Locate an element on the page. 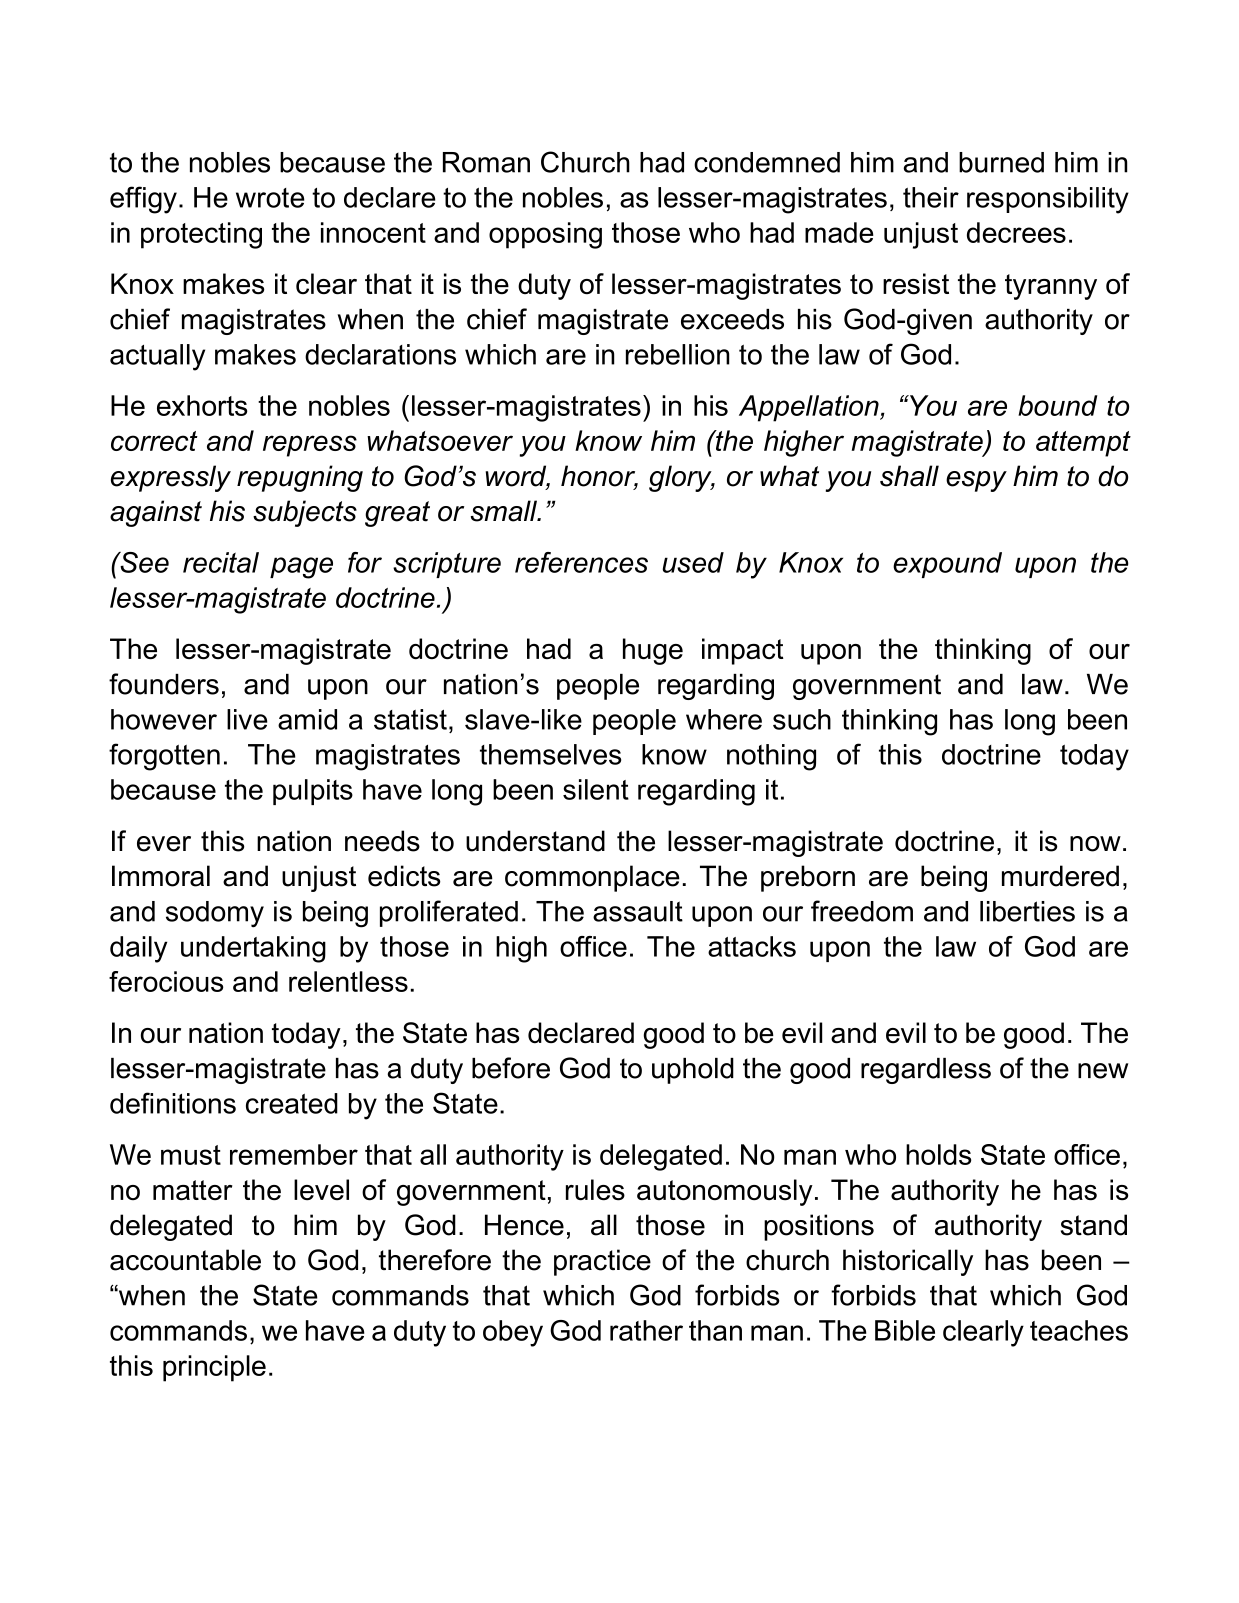 The image size is (1239, 1603). Bible is located at coordinates (905, 1330).
